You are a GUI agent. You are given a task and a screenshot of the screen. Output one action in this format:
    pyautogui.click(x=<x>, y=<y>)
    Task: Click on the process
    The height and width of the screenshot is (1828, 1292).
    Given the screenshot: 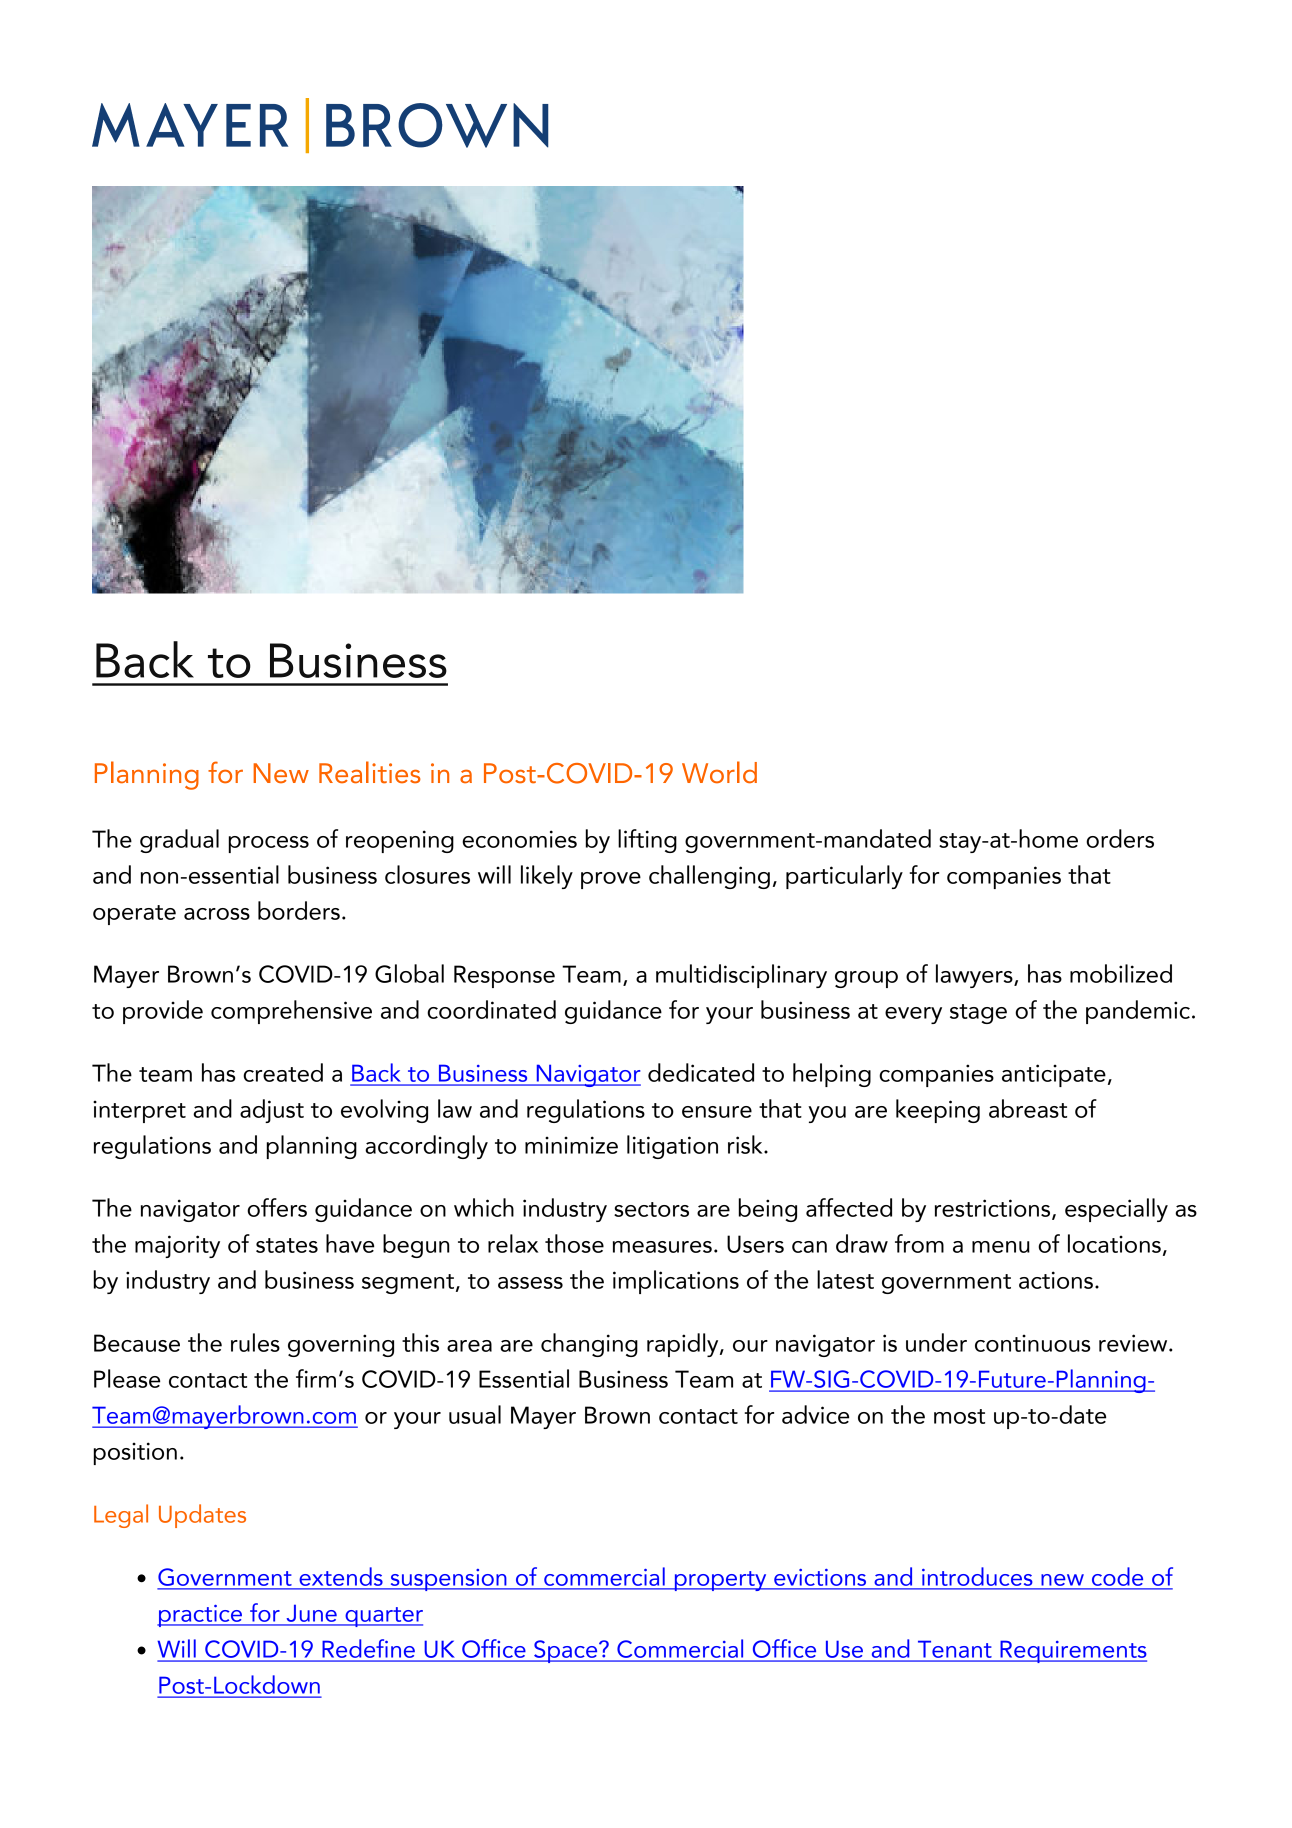 What is the action you would take?
    pyautogui.click(x=269, y=844)
